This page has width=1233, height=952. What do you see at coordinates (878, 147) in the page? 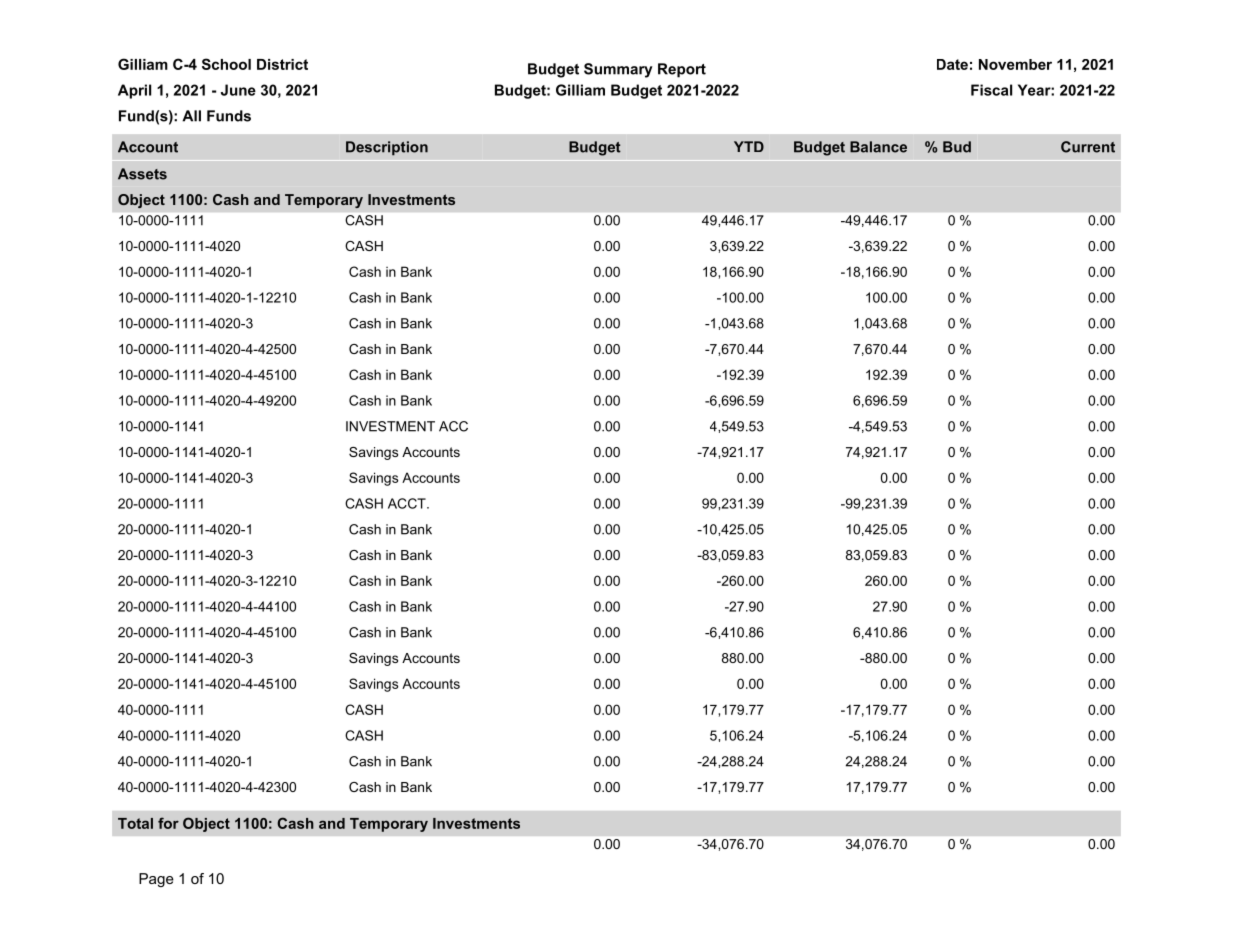
I see `Balance` at bounding box center [878, 147].
